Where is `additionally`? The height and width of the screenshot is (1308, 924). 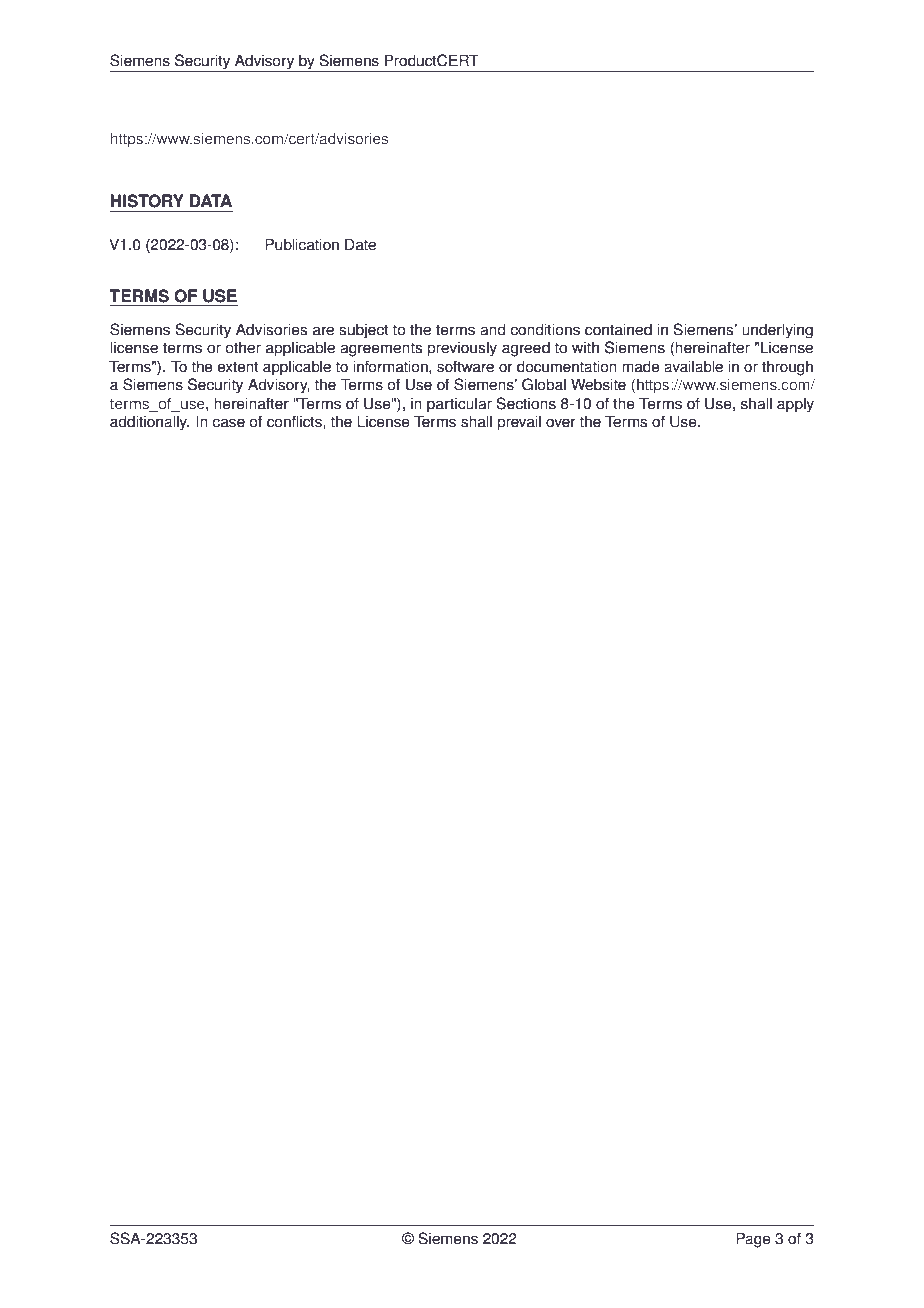 additionally is located at coordinates (149, 423).
